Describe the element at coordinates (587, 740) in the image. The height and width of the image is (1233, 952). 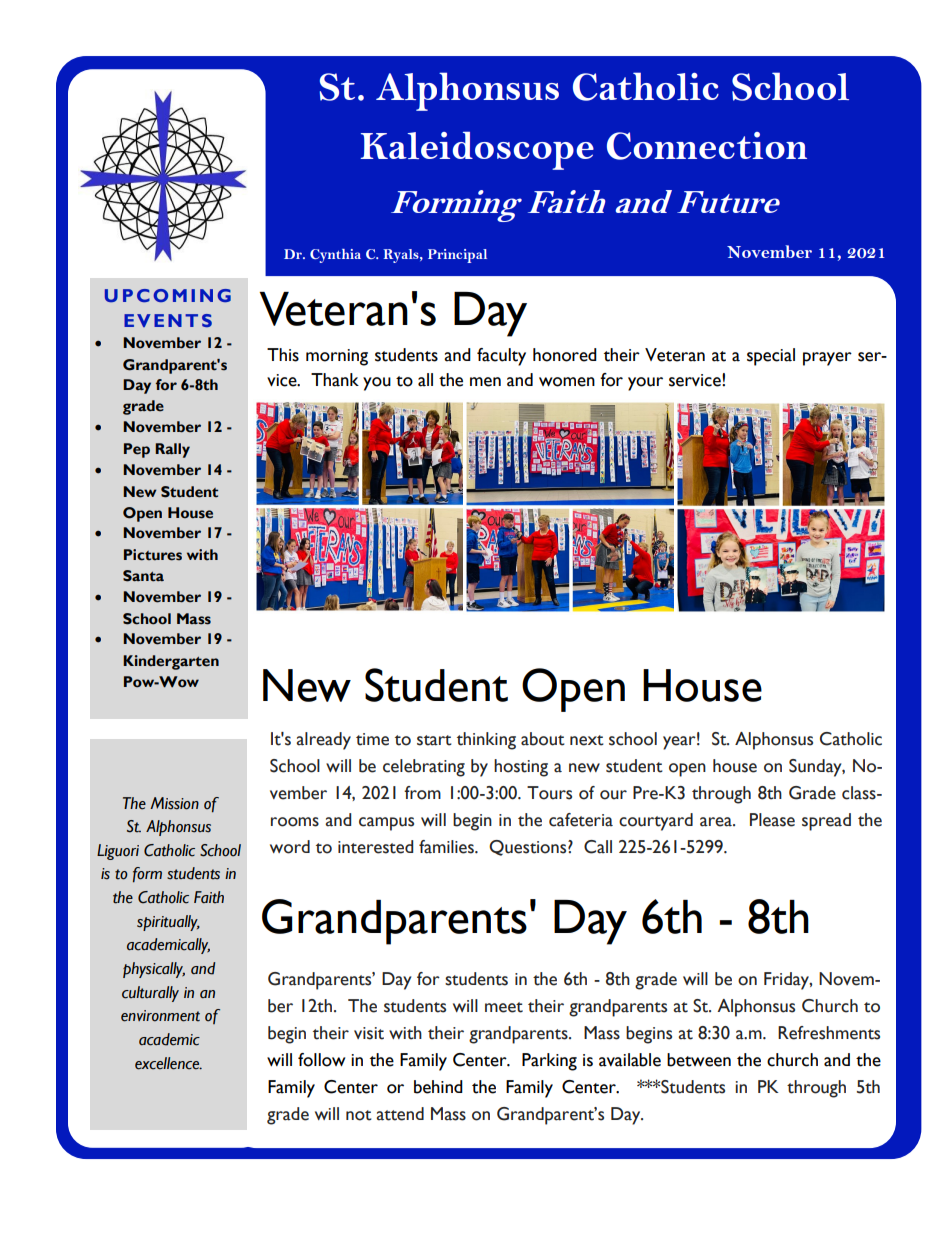
I see `next` at that location.
